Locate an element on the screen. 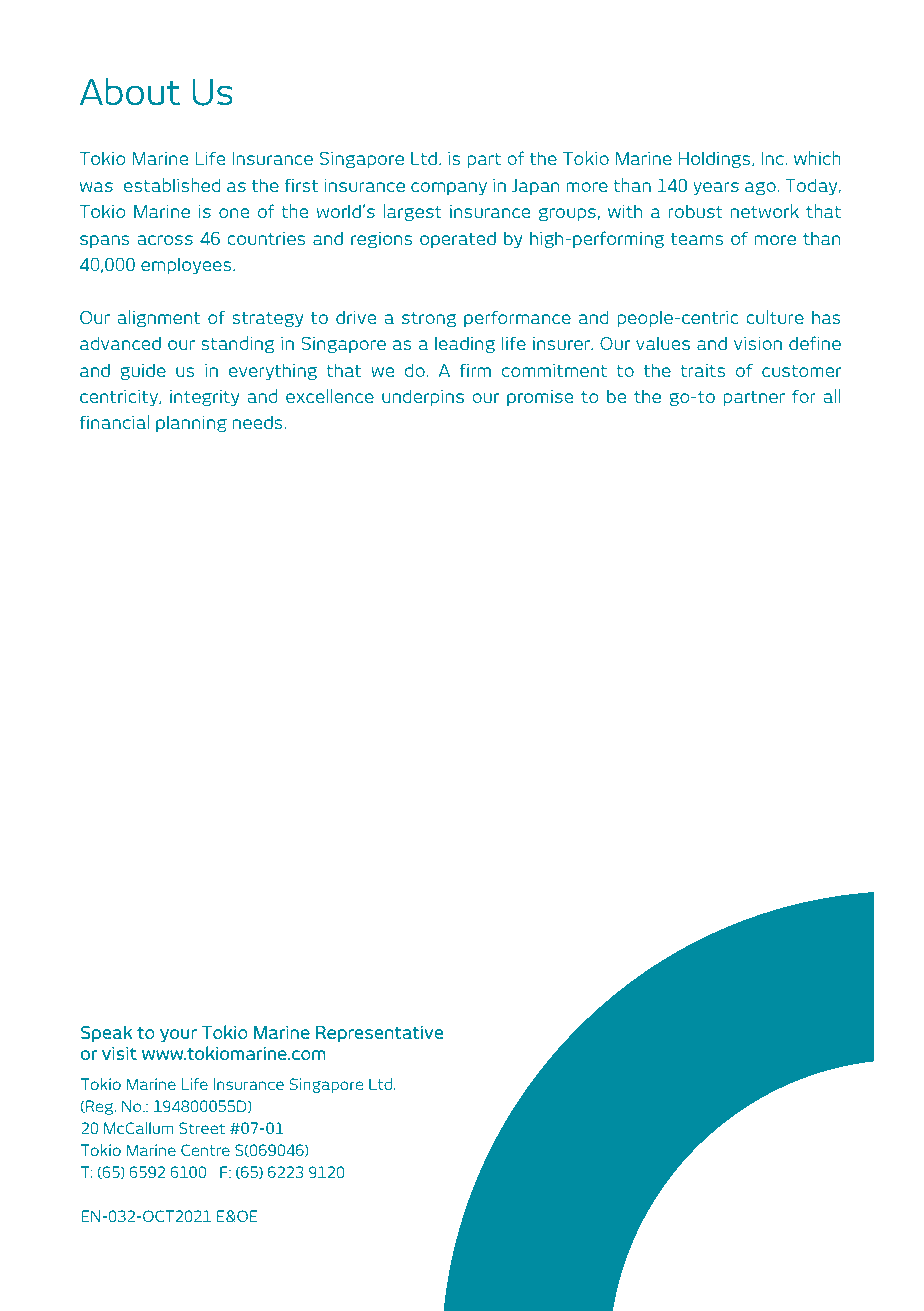 The width and height of the screenshot is (924, 1311). underpins is located at coordinates (423, 397).
